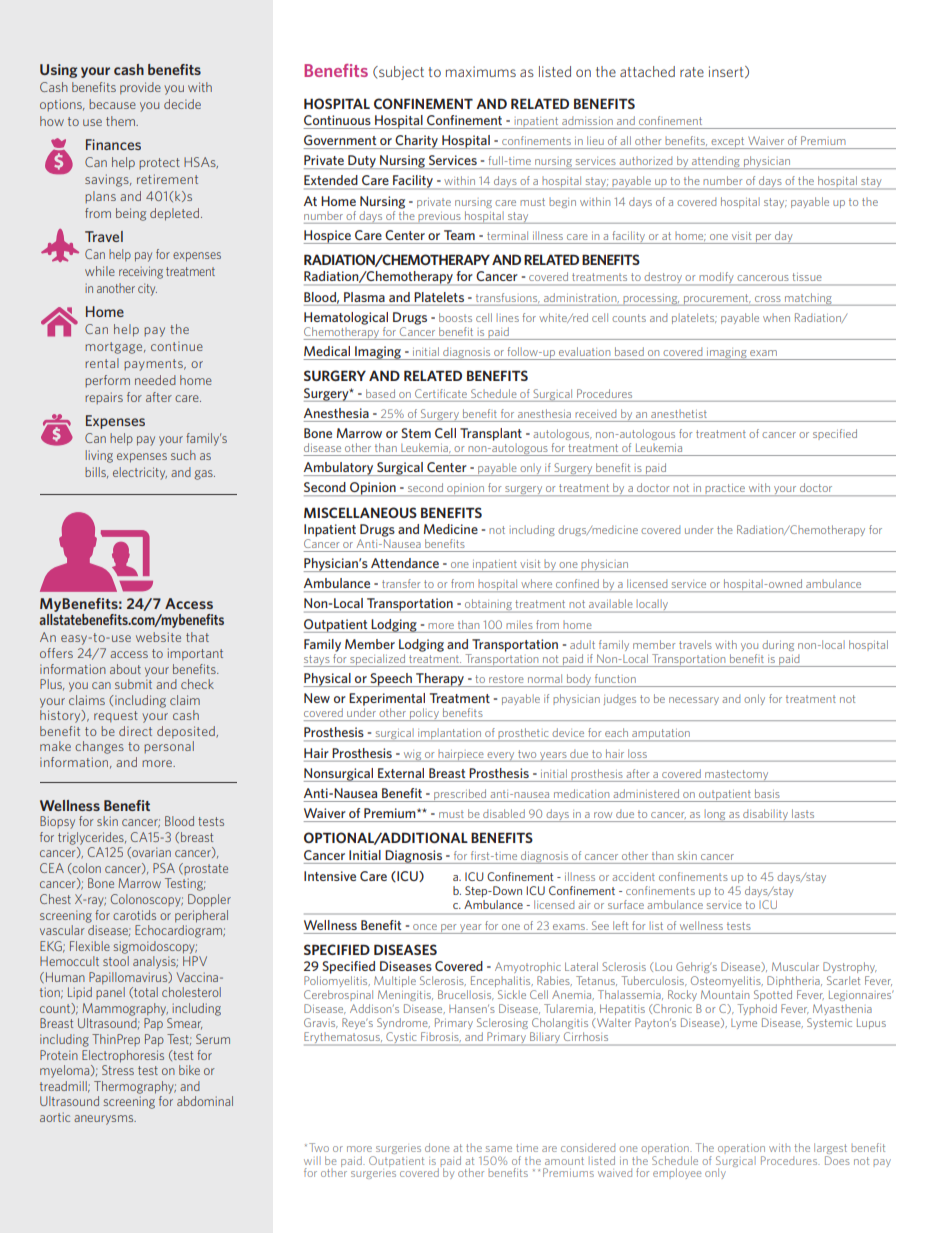 This screenshot has width=952, height=1233. Describe the element at coordinates (425, 927) in the screenshot. I see `once` at that location.
